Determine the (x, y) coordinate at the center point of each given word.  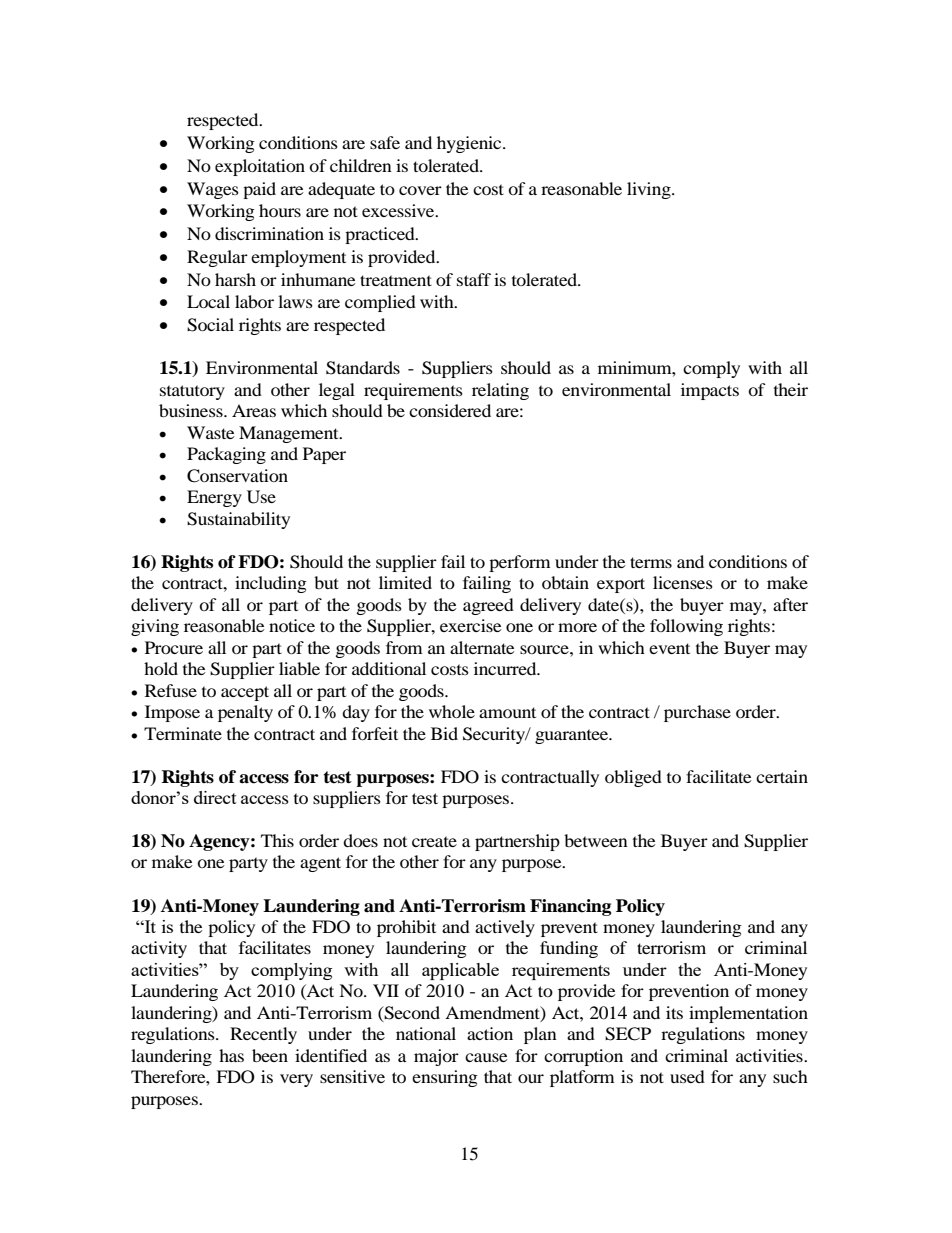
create (434, 841)
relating (500, 391)
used (687, 1076)
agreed (488, 606)
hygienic (470, 144)
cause (486, 1057)
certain (782, 776)
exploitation (260, 167)
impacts (710, 391)
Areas (254, 410)
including (271, 584)
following (686, 627)
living (650, 190)
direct (215, 797)
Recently (263, 1035)
